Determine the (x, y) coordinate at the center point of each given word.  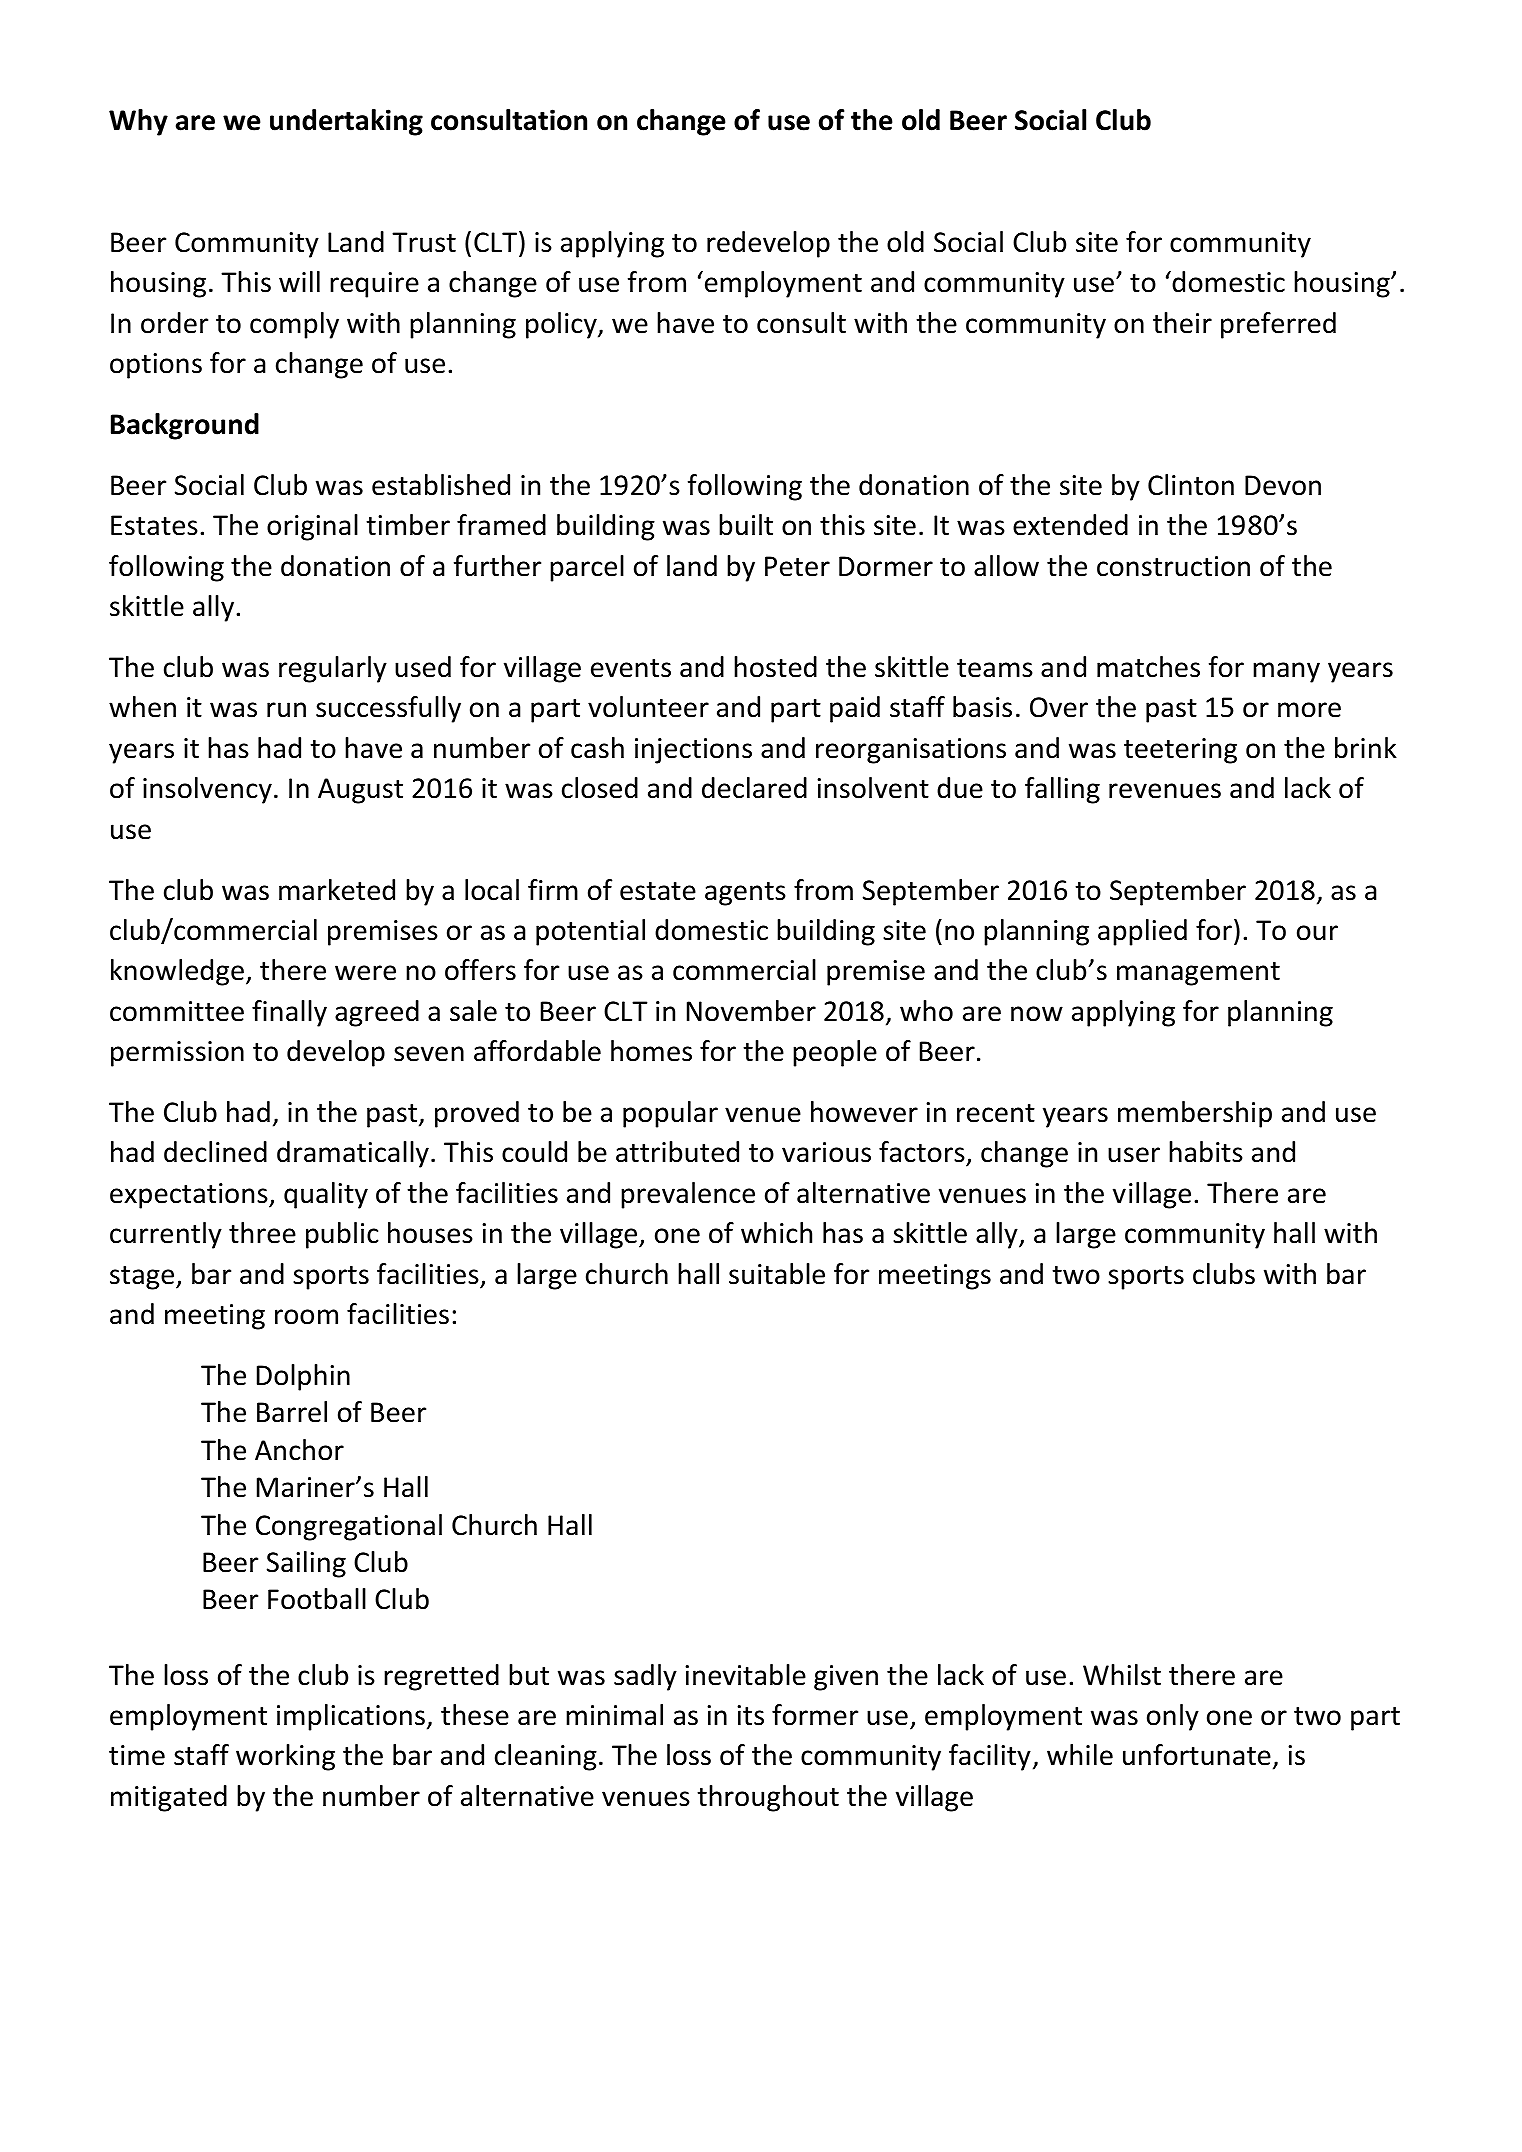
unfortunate (1197, 1755)
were (365, 973)
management (1198, 974)
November (751, 1011)
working (285, 1757)
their (1182, 323)
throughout (768, 1798)
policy (562, 325)
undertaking (346, 122)
